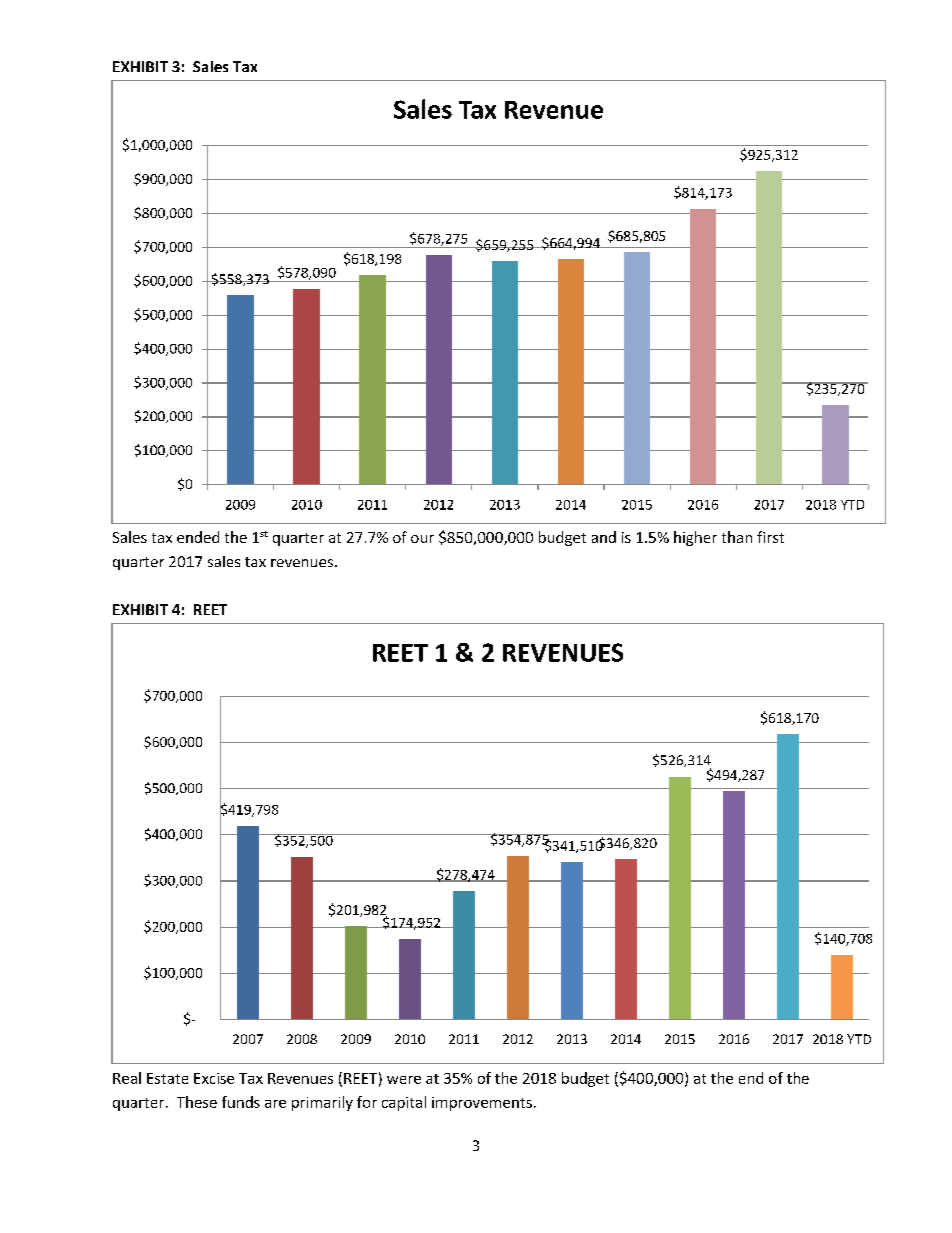 Image resolution: width=952 pixels, height=1233 pixels. What do you see at coordinates (482, 1104) in the screenshot?
I see `improvements` at bounding box center [482, 1104].
